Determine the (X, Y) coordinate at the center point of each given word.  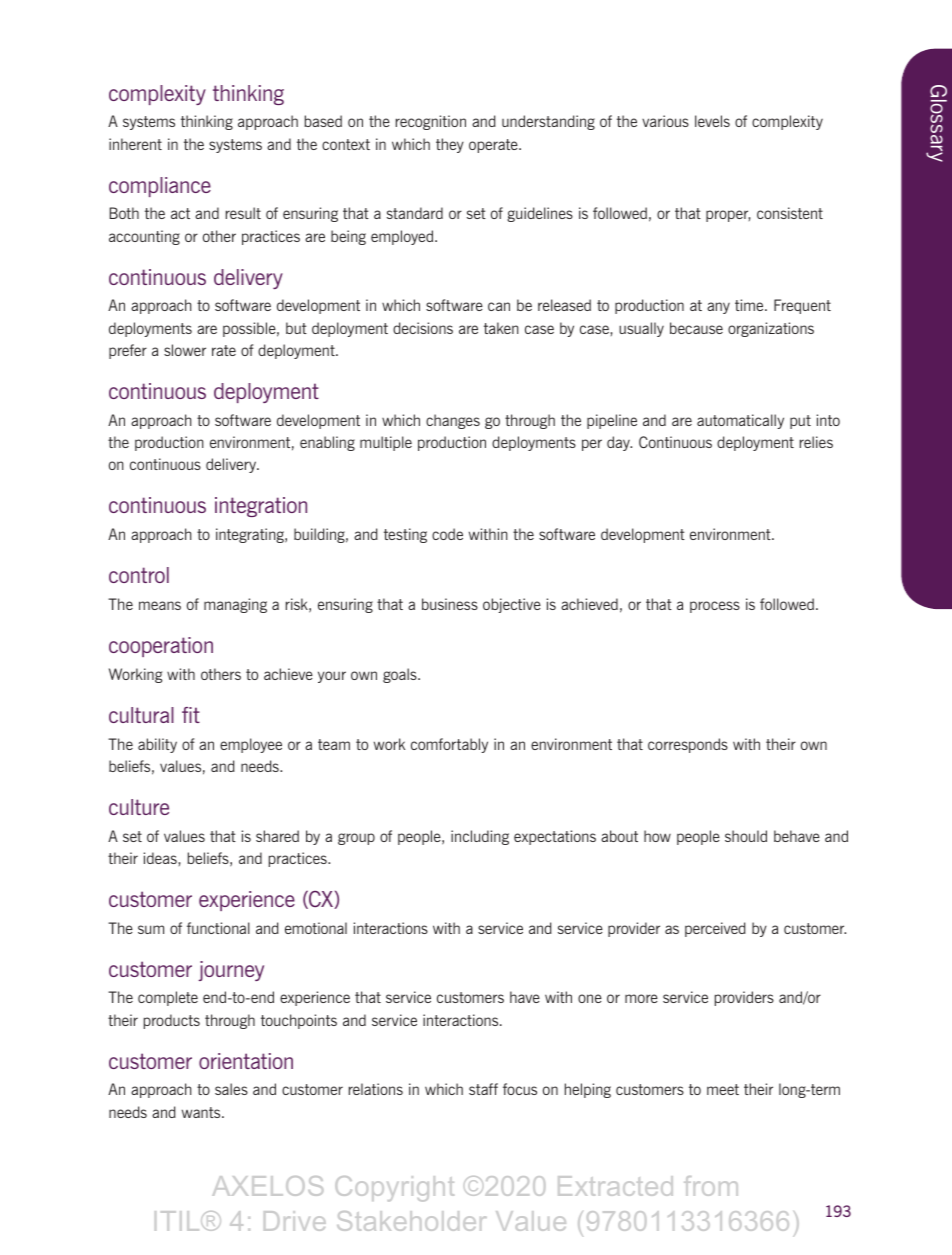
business (450, 604)
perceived (715, 929)
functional (218, 928)
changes (453, 421)
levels (712, 121)
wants (202, 1112)
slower (185, 350)
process (715, 607)
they (450, 145)
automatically (740, 421)
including (480, 837)
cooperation (161, 647)
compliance (160, 187)
